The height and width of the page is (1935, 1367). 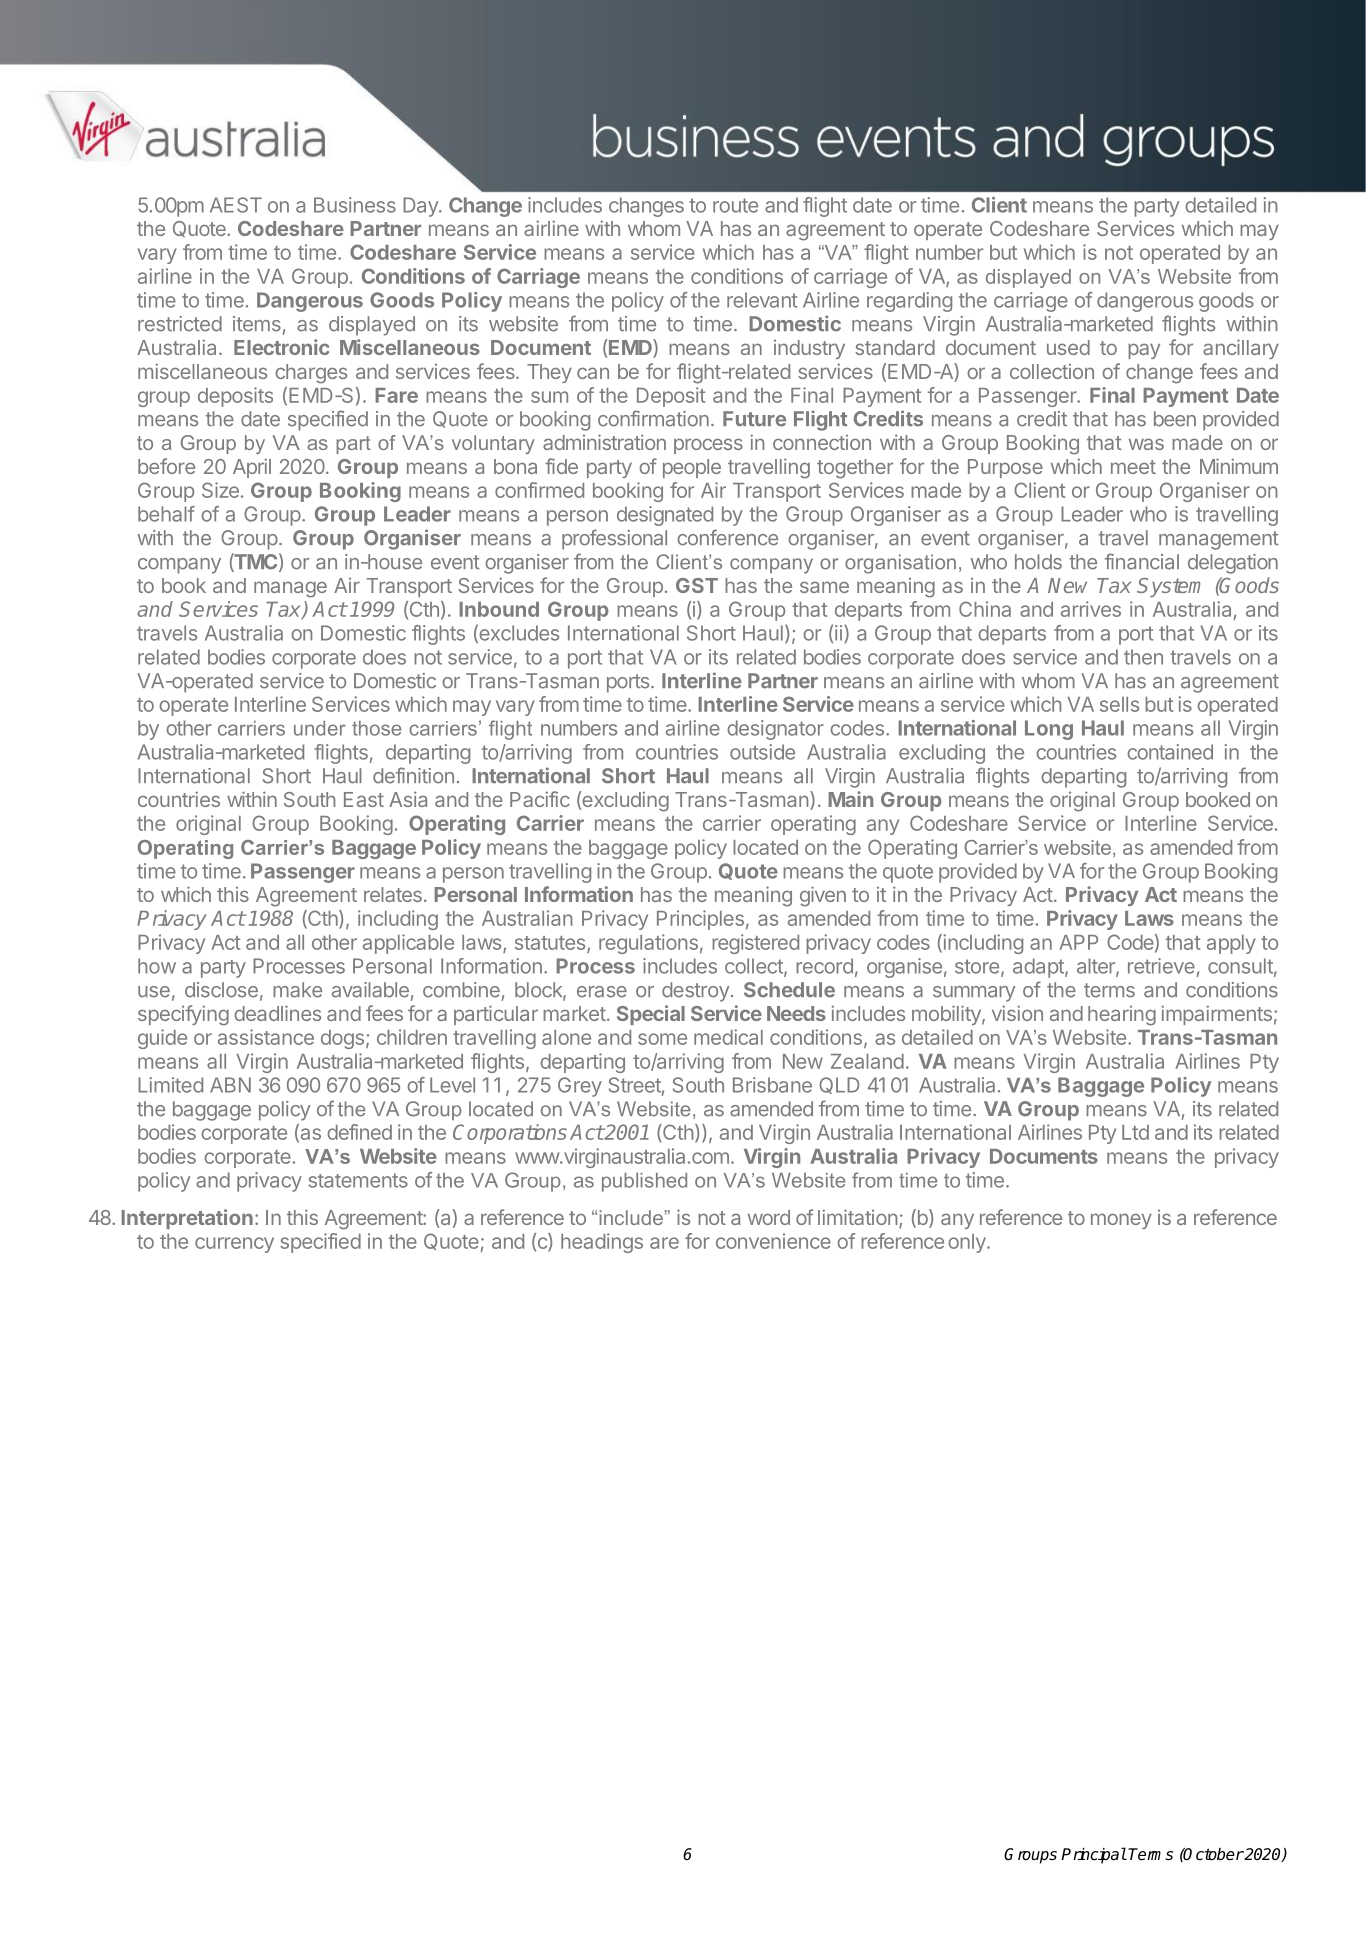 I want to click on used, so click(x=1068, y=347).
